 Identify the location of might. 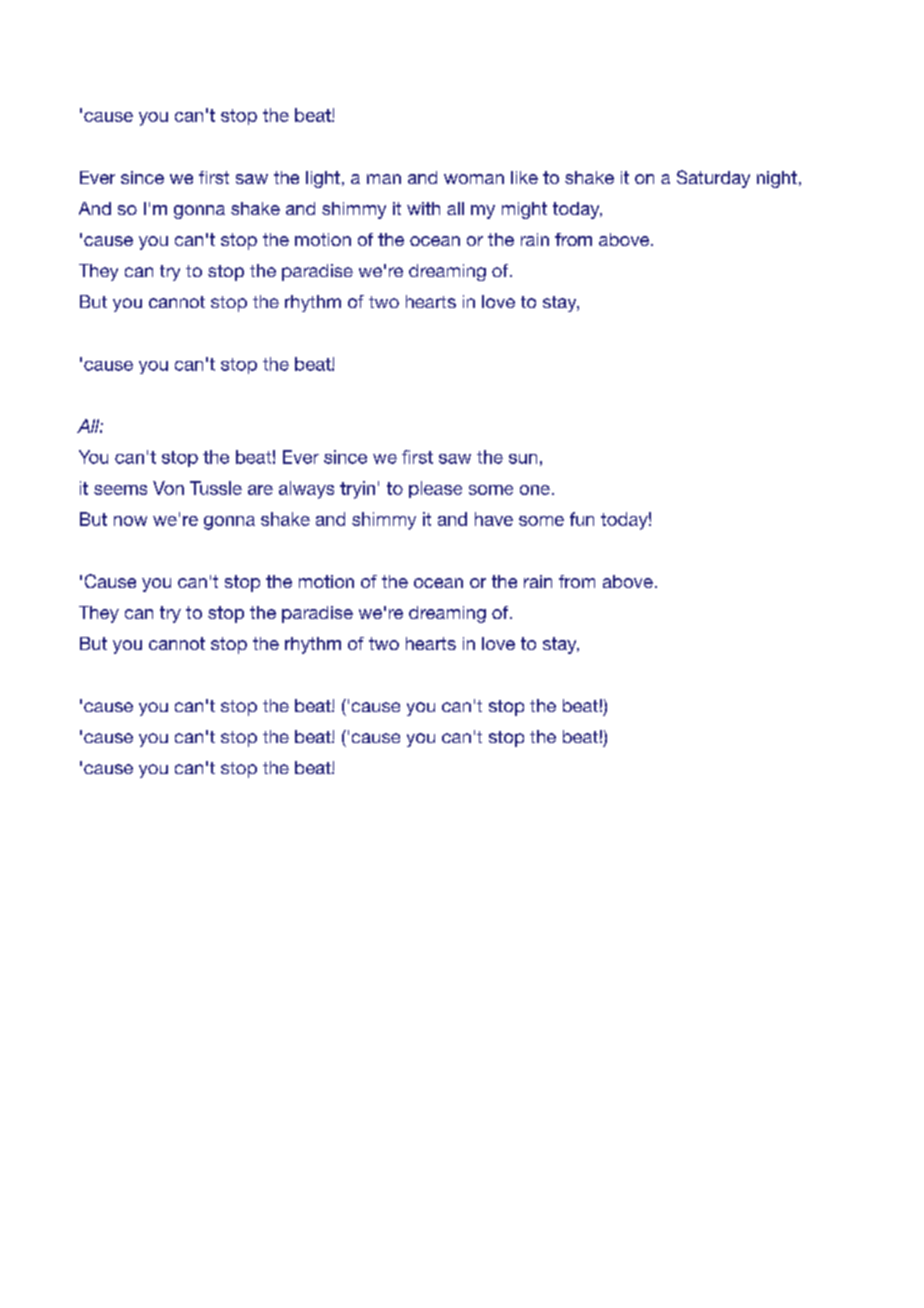
(524, 210).
